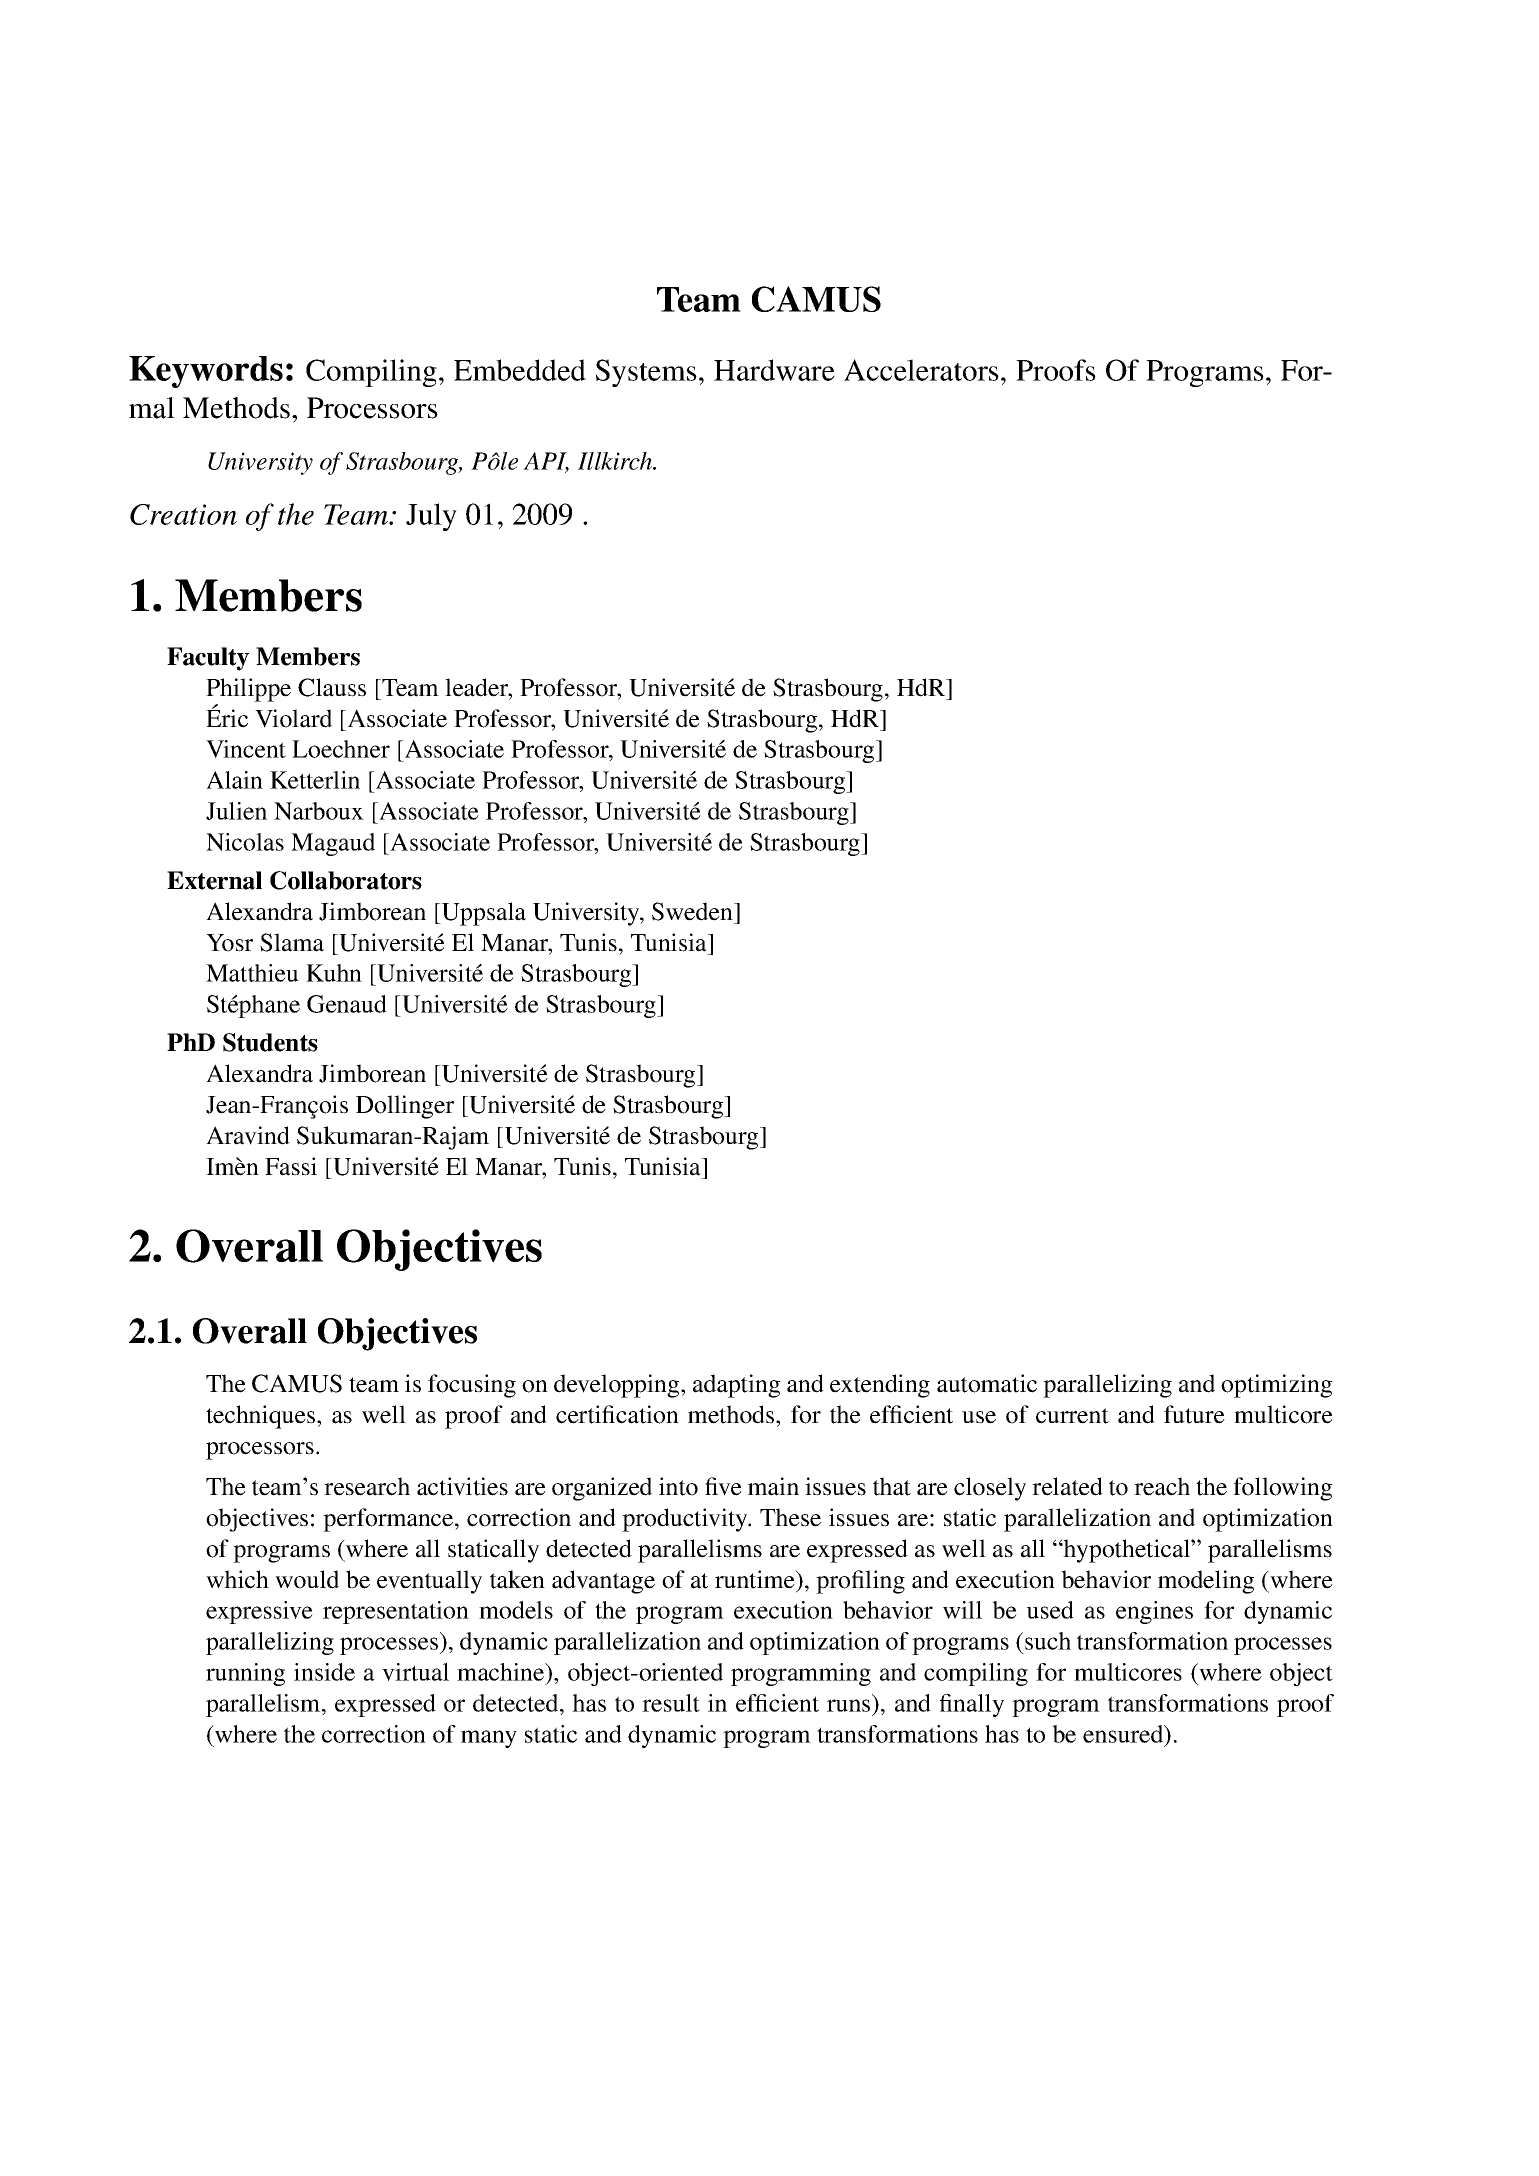 Image resolution: width=1539 pixels, height=2176 pixels. Describe the element at coordinates (206, 372) in the document. I see `Keywords` at that location.
